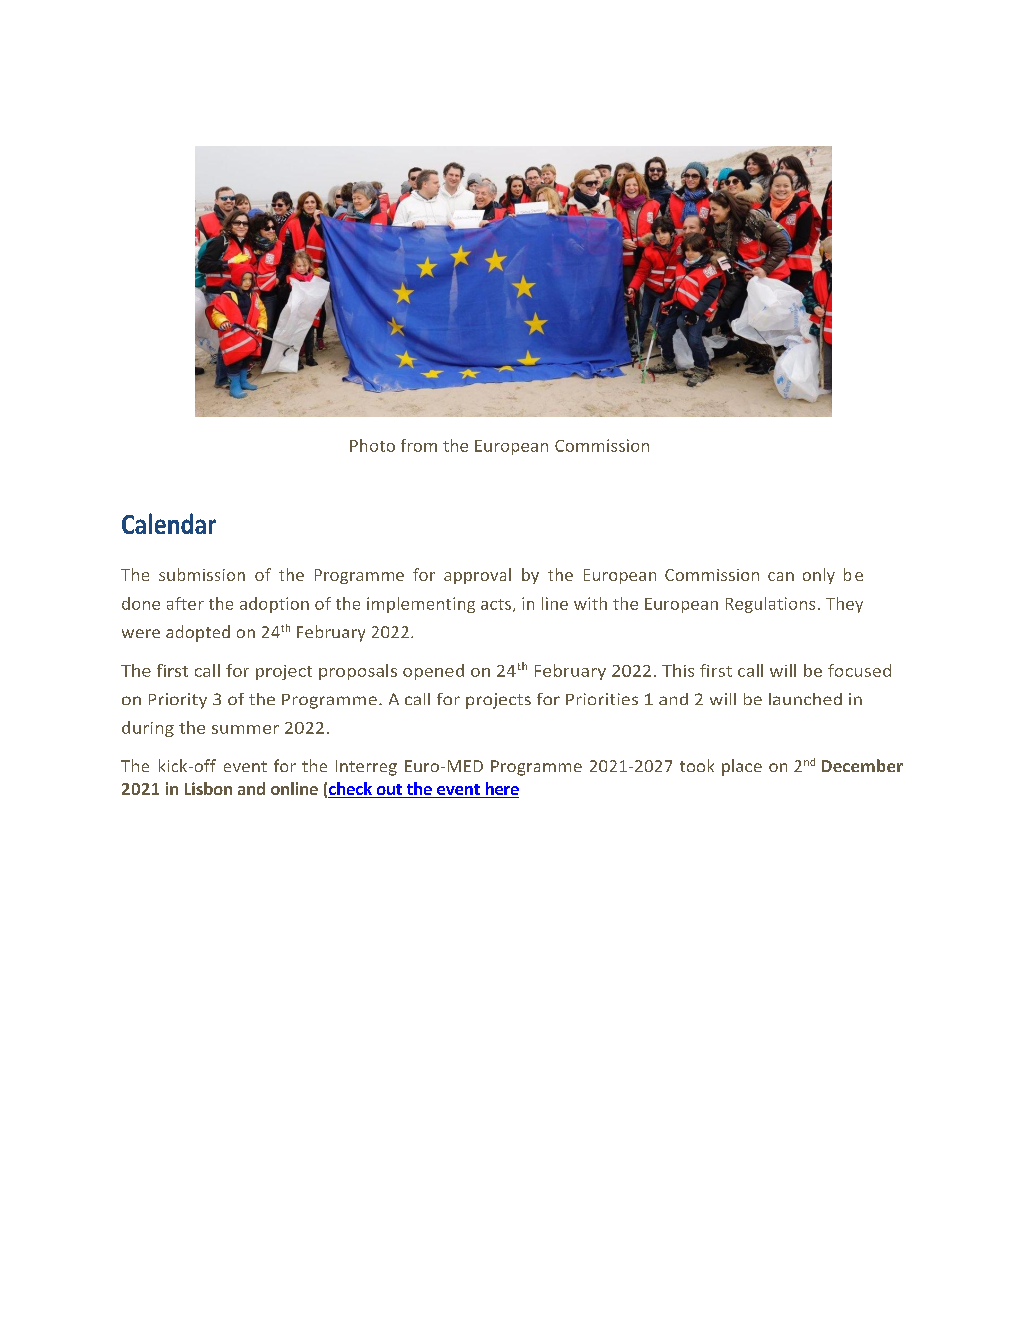 The image size is (1029, 1331). What do you see at coordinates (602, 699) in the document?
I see `Priorities` at bounding box center [602, 699].
